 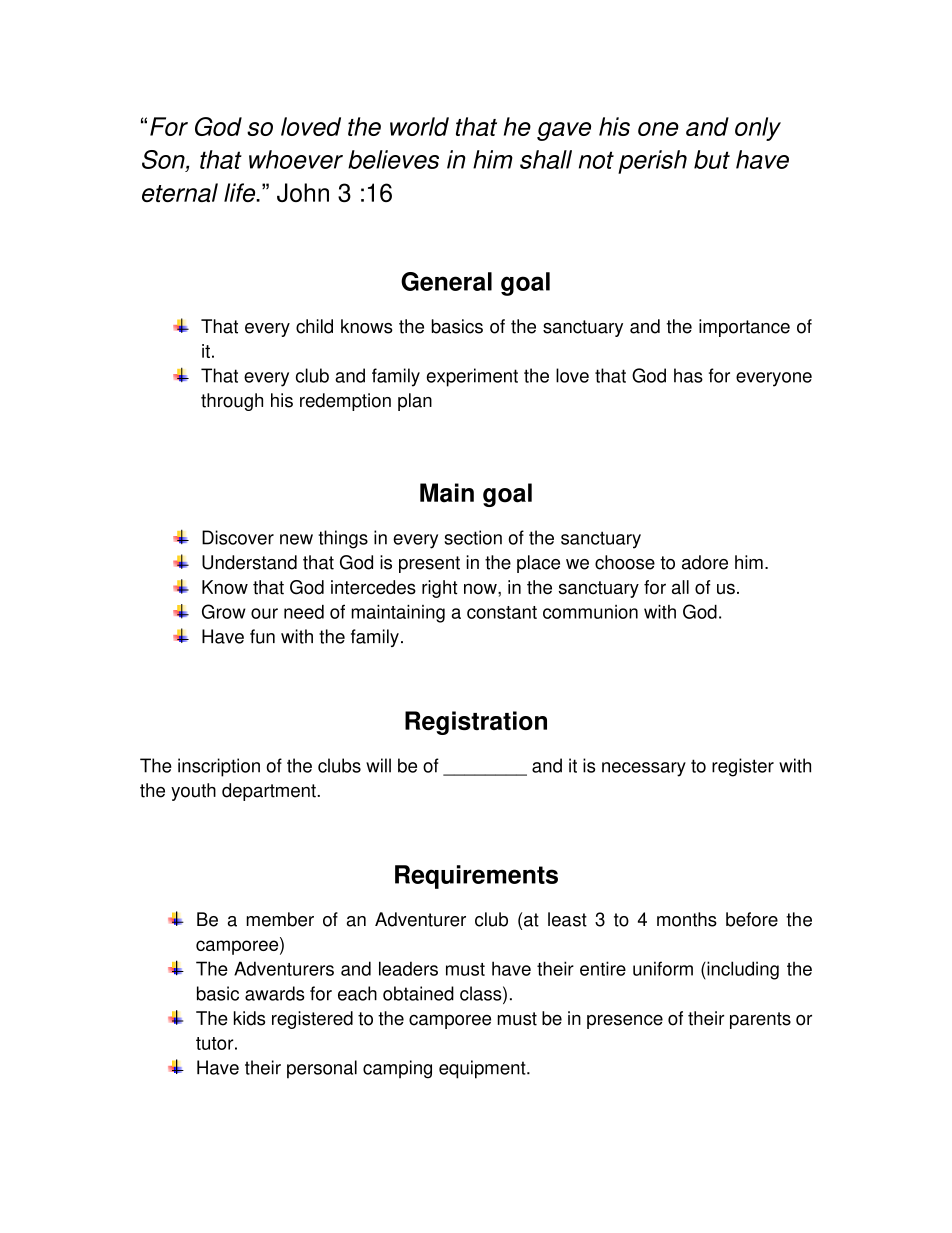 I want to click on kids, so click(x=249, y=1018).
